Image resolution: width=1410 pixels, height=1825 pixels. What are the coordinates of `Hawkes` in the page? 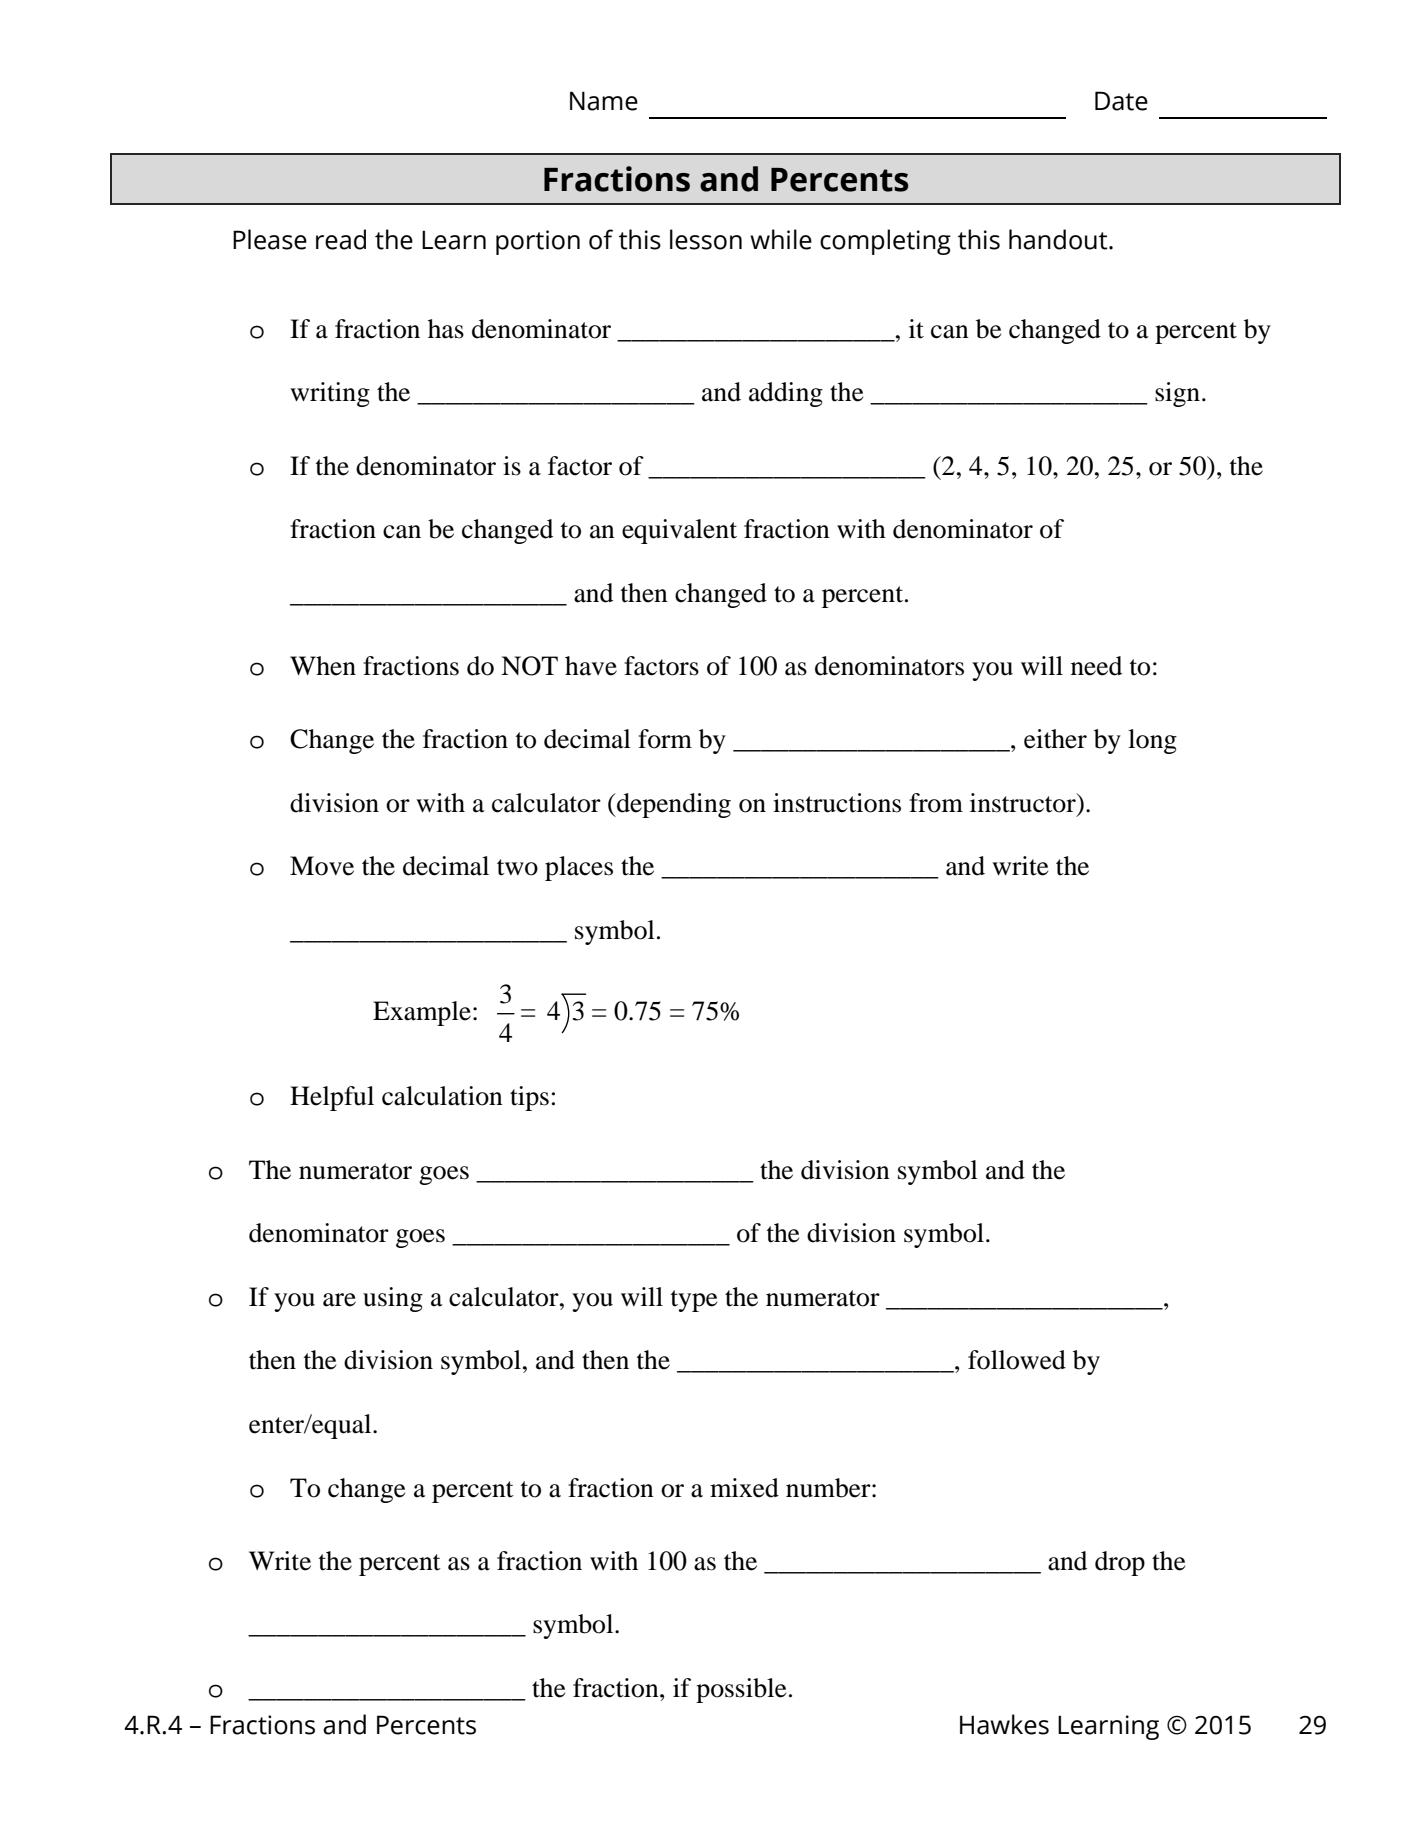 It's located at (1004, 1724).
